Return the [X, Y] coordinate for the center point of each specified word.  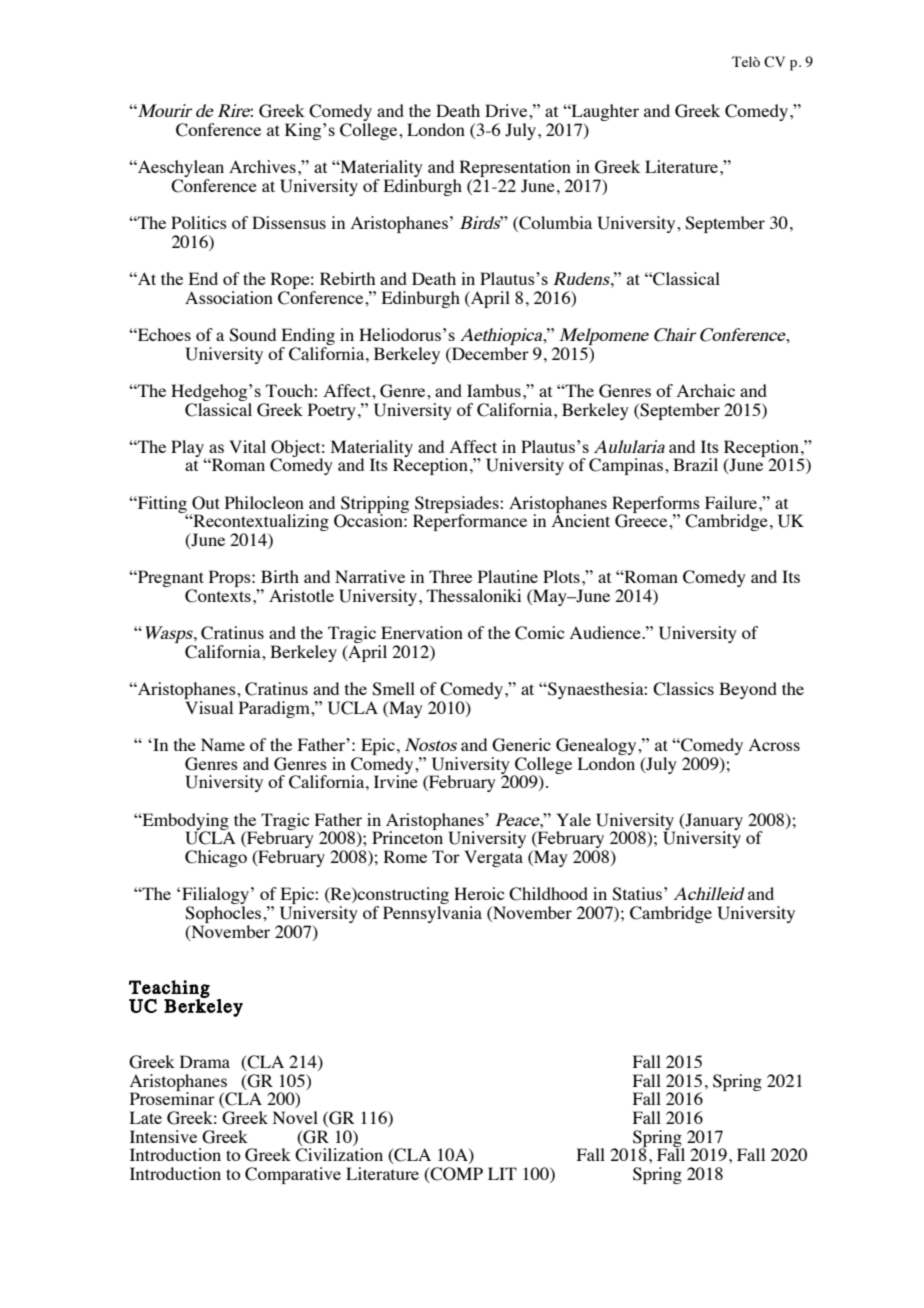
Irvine [396, 780]
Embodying [184, 822]
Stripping [374, 505]
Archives [262, 166]
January [713, 822]
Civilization [339, 1155]
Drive [507, 110]
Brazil [695, 464]
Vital [248, 446]
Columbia [554, 224]
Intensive [163, 1136]
